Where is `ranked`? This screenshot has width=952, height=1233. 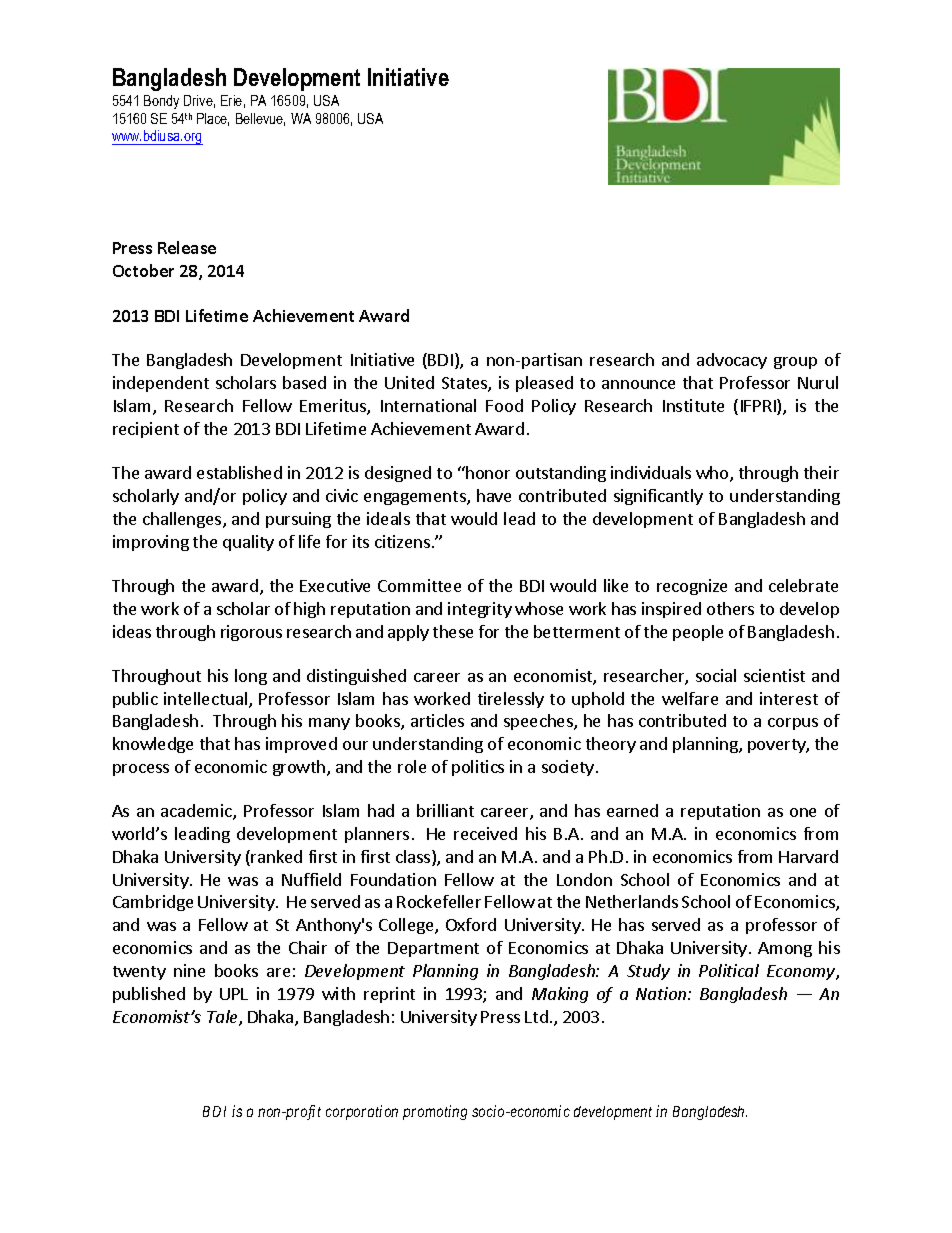
ranked is located at coordinates (276, 856).
